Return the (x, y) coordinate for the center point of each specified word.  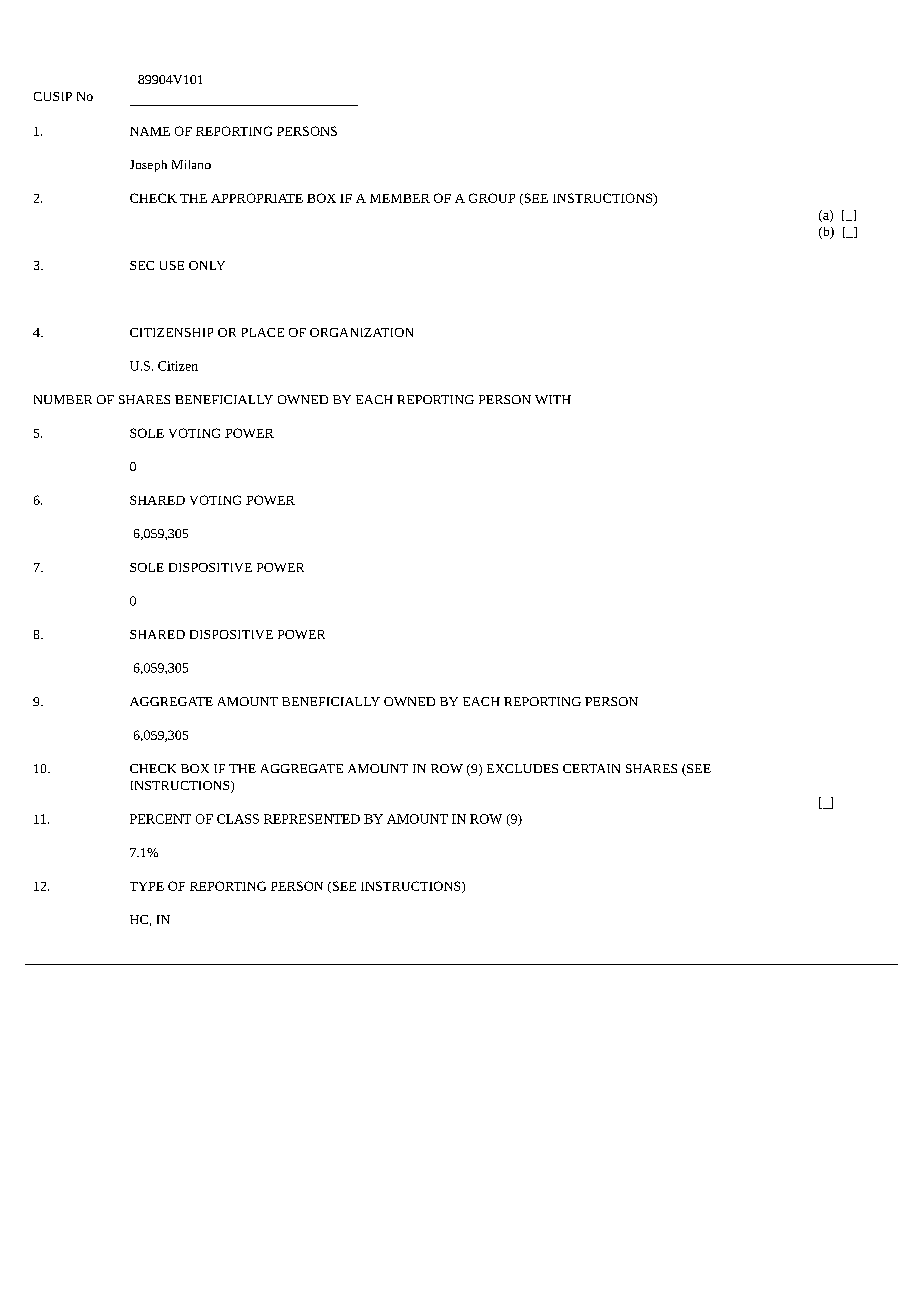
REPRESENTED (312, 819)
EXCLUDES (522, 768)
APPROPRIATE (257, 198)
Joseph (148, 166)
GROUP (492, 198)
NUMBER (63, 399)
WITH (553, 399)
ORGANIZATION (361, 332)
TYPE (147, 886)
